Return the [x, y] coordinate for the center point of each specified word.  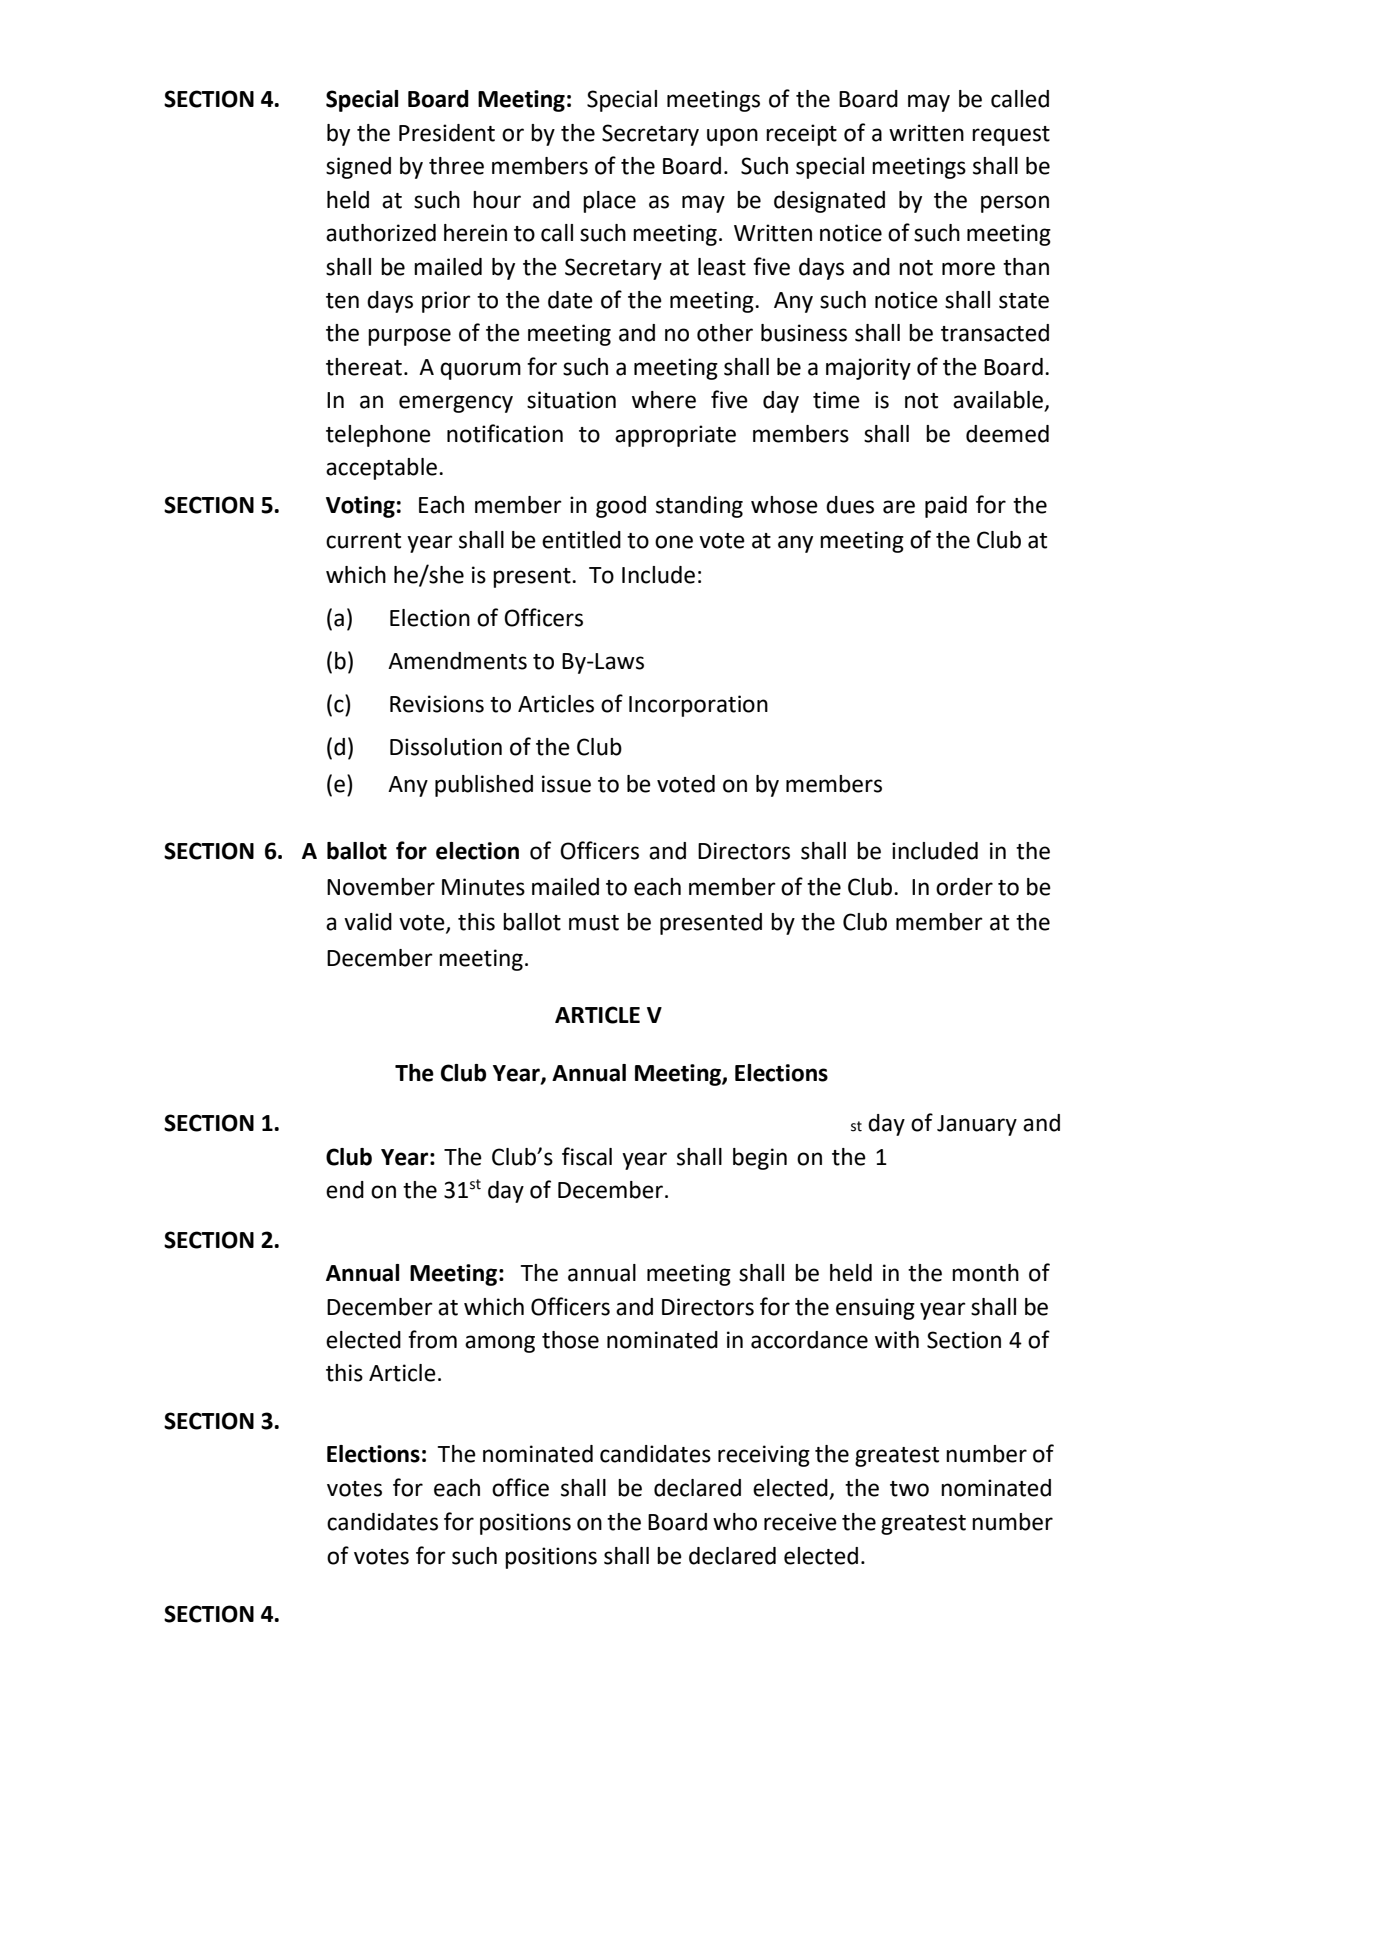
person [1015, 204]
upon [732, 137]
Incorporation [698, 706]
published [484, 786]
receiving [764, 1456]
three [456, 166]
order [964, 887]
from [432, 1339]
